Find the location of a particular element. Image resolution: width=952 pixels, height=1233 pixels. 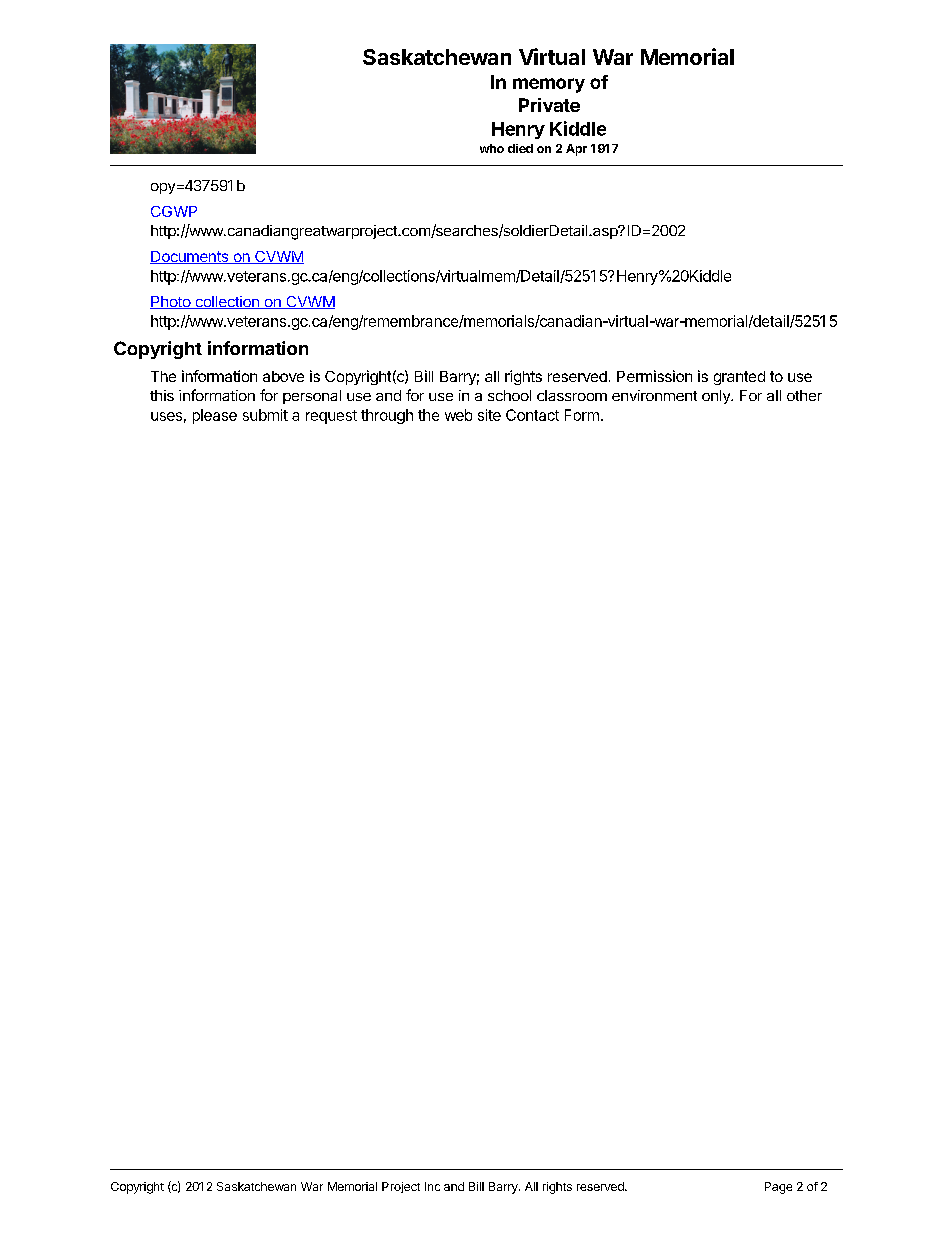

submit is located at coordinates (265, 415).
